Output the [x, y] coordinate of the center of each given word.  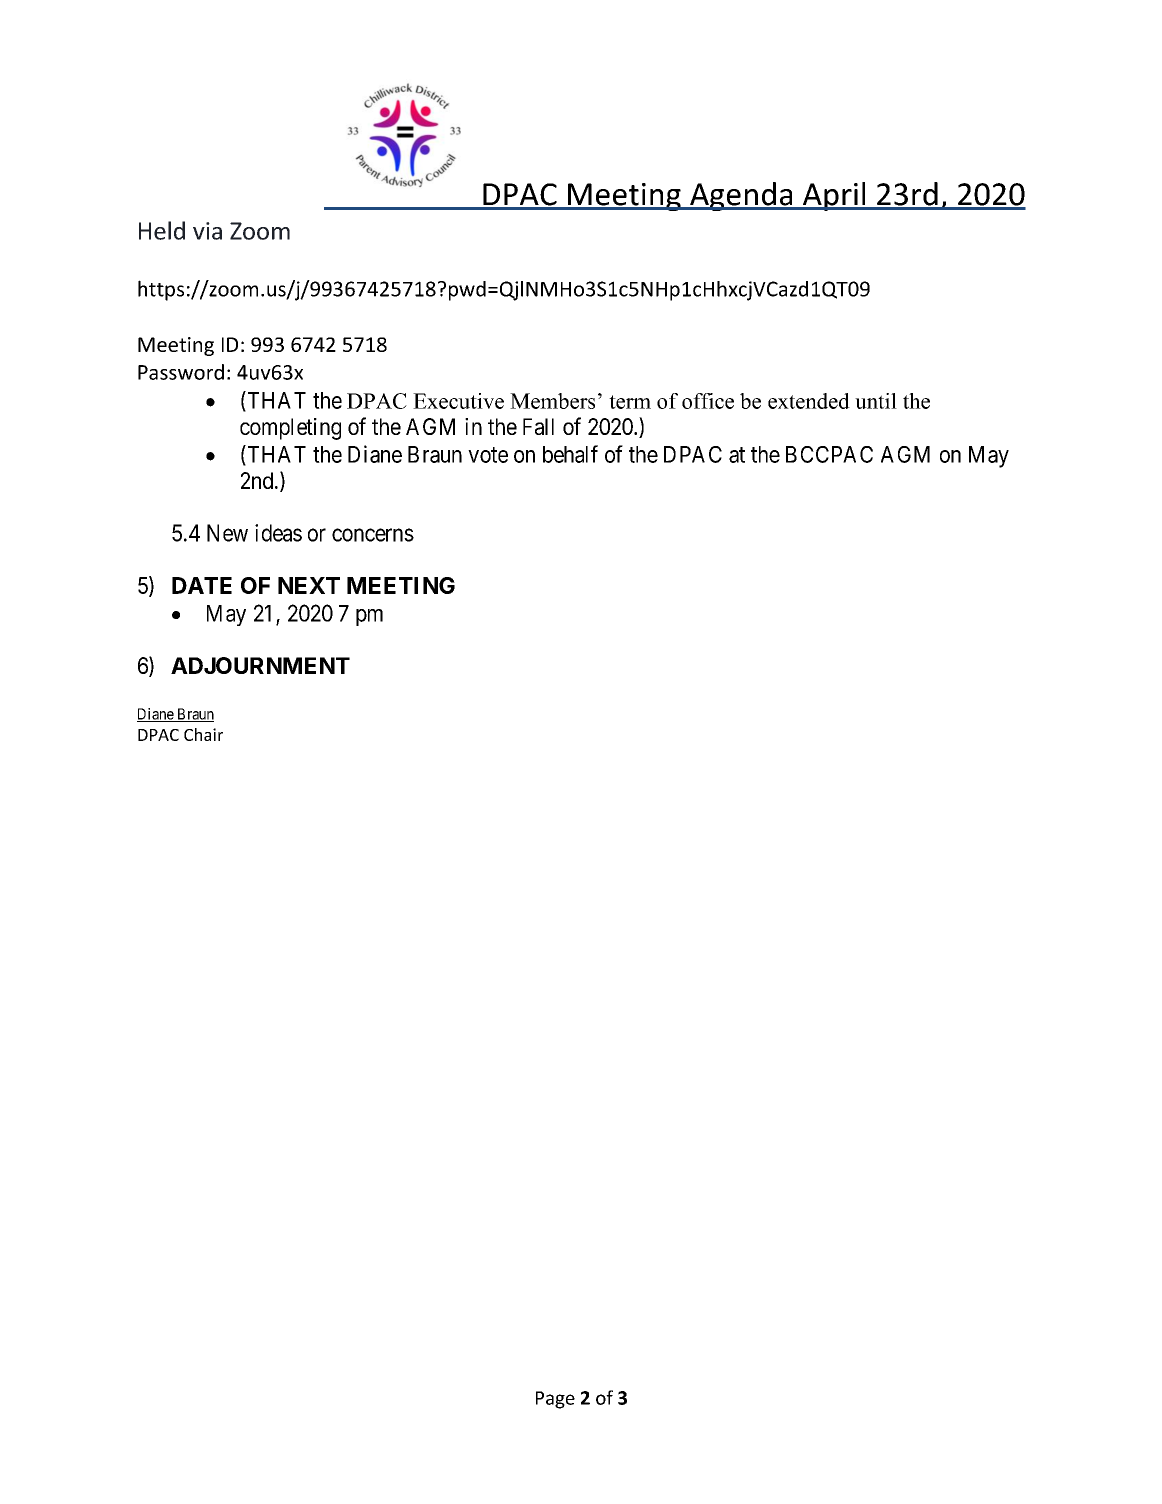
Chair [203, 734]
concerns [373, 535]
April [834, 196]
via [207, 231]
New [227, 533]
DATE [202, 585]
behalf [570, 454]
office [708, 401]
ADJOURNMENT [260, 665]
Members [552, 401]
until [876, 401]
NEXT [309, 585]
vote [488, 455]
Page [555, 1400]
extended [809, 401]
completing [290, 429]
